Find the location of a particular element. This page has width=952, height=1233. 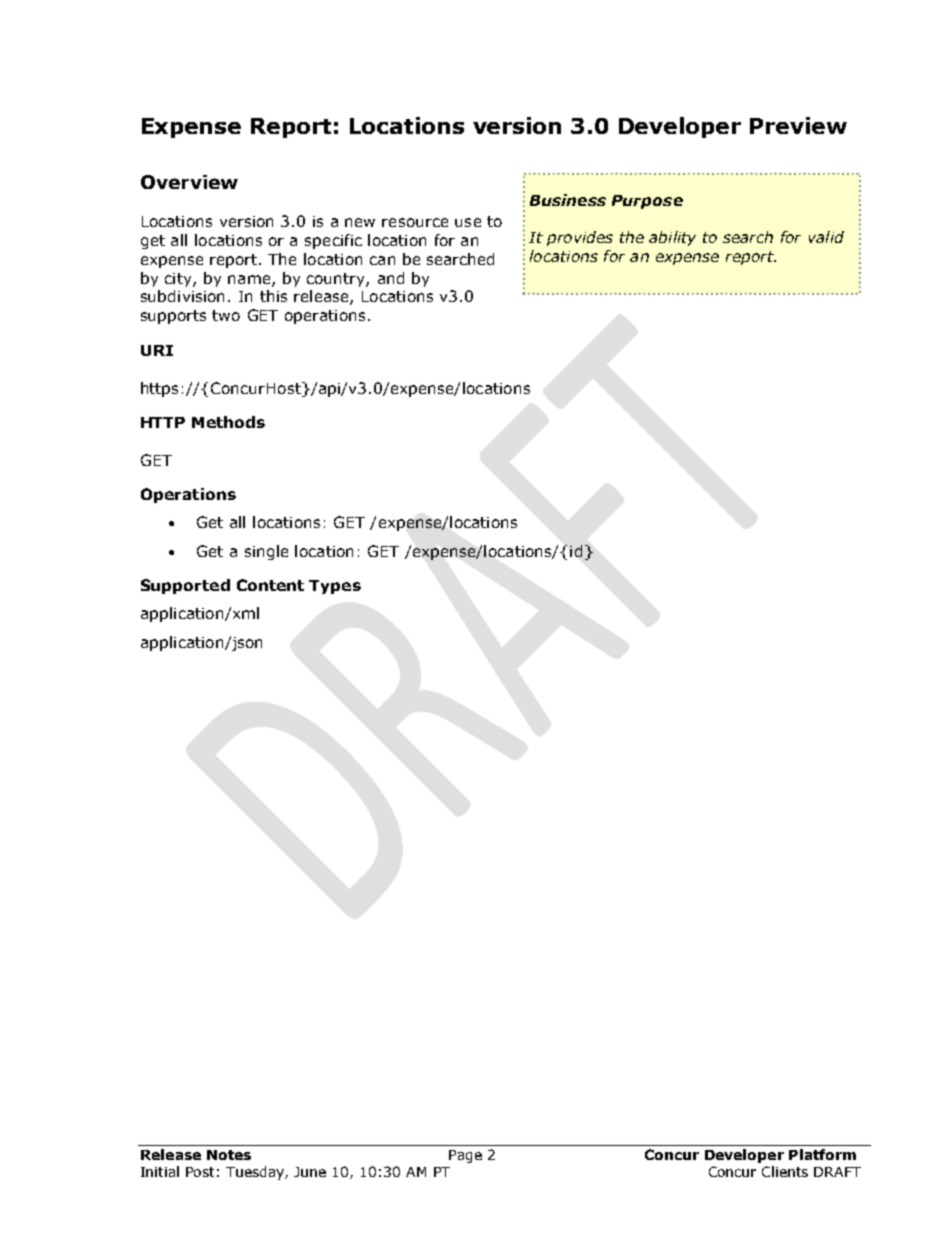

use is located at coordinates (468, 222).
